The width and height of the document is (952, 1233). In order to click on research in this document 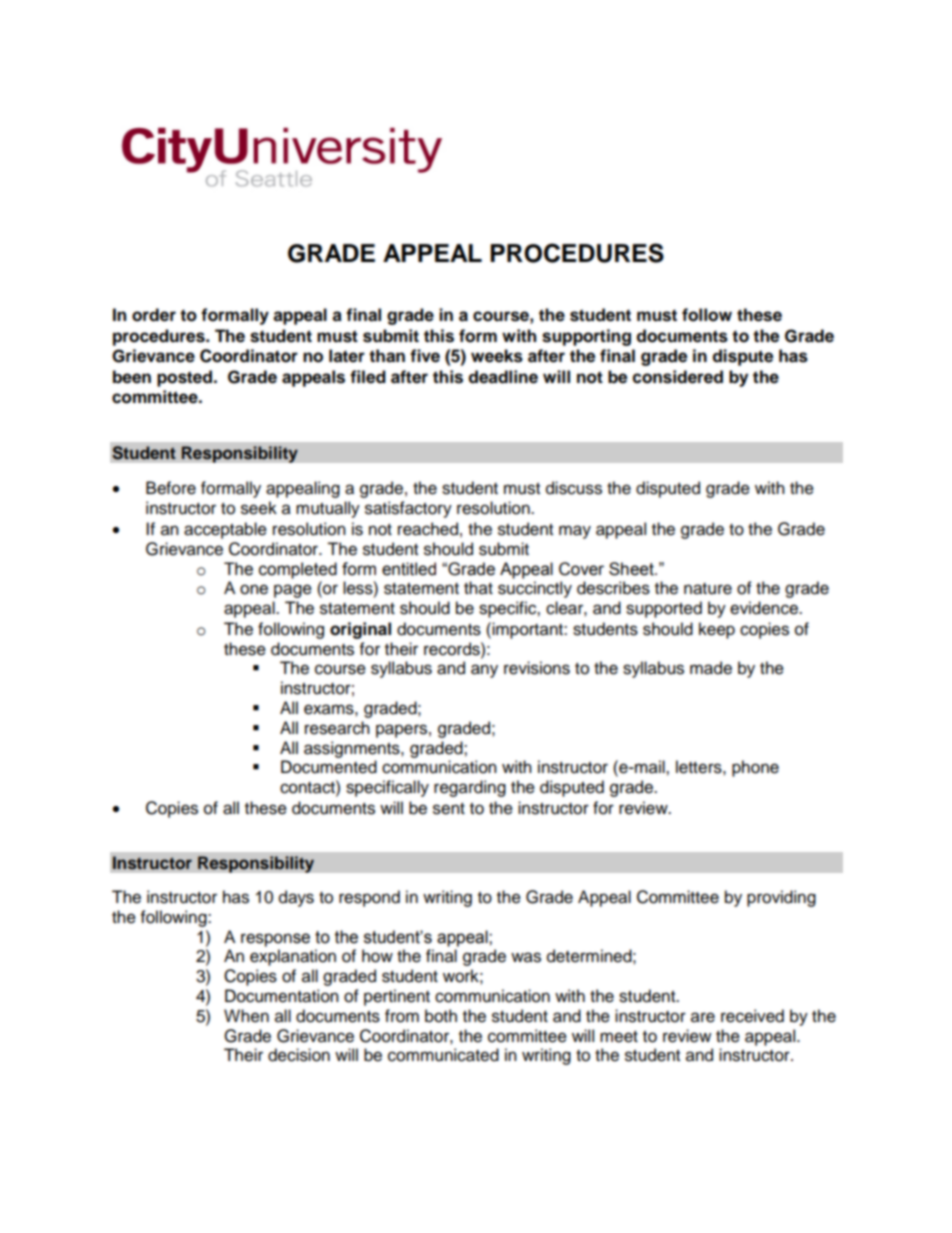, I will do `click(337, 728)`.
